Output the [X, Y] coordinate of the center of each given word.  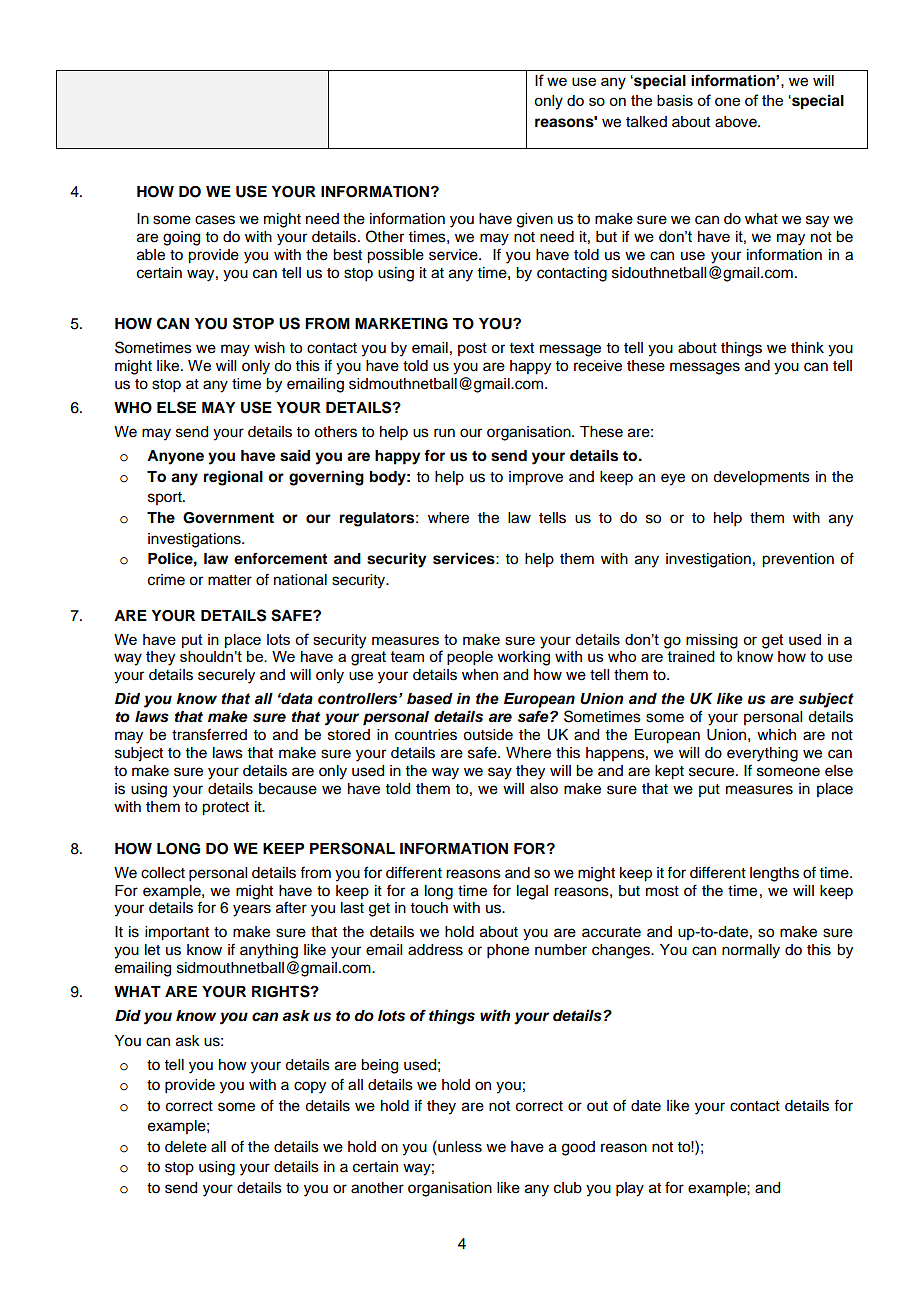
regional [233, 478]
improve [536, 478]
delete [186, 1147]
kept [669, 772]
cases [215, 220]
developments [761, 478]
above [737, 122]
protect [225, 809]
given [535, 220]
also [544, 789]
